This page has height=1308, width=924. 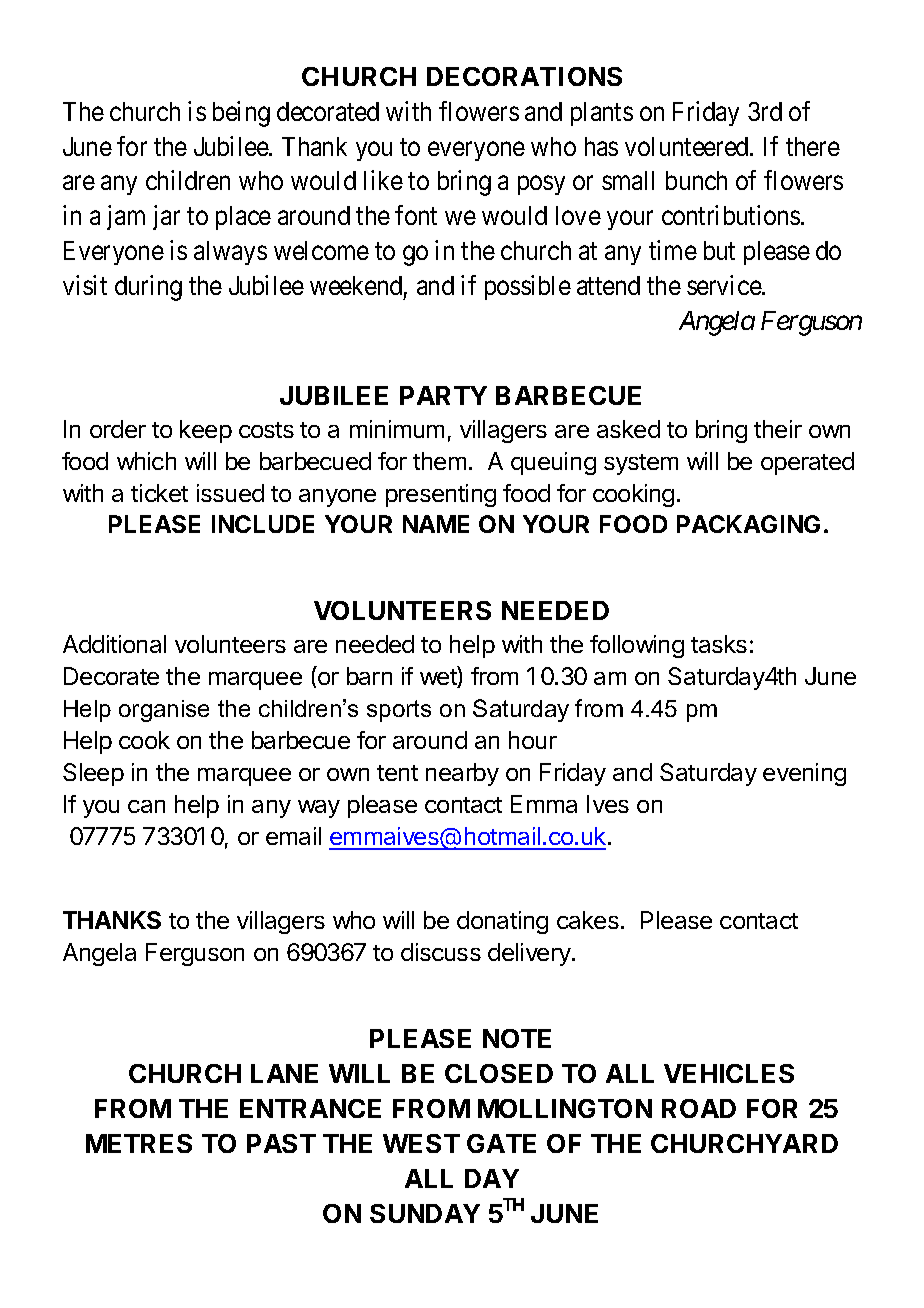 I want to click on tasks, so click(x=719, y=644).
